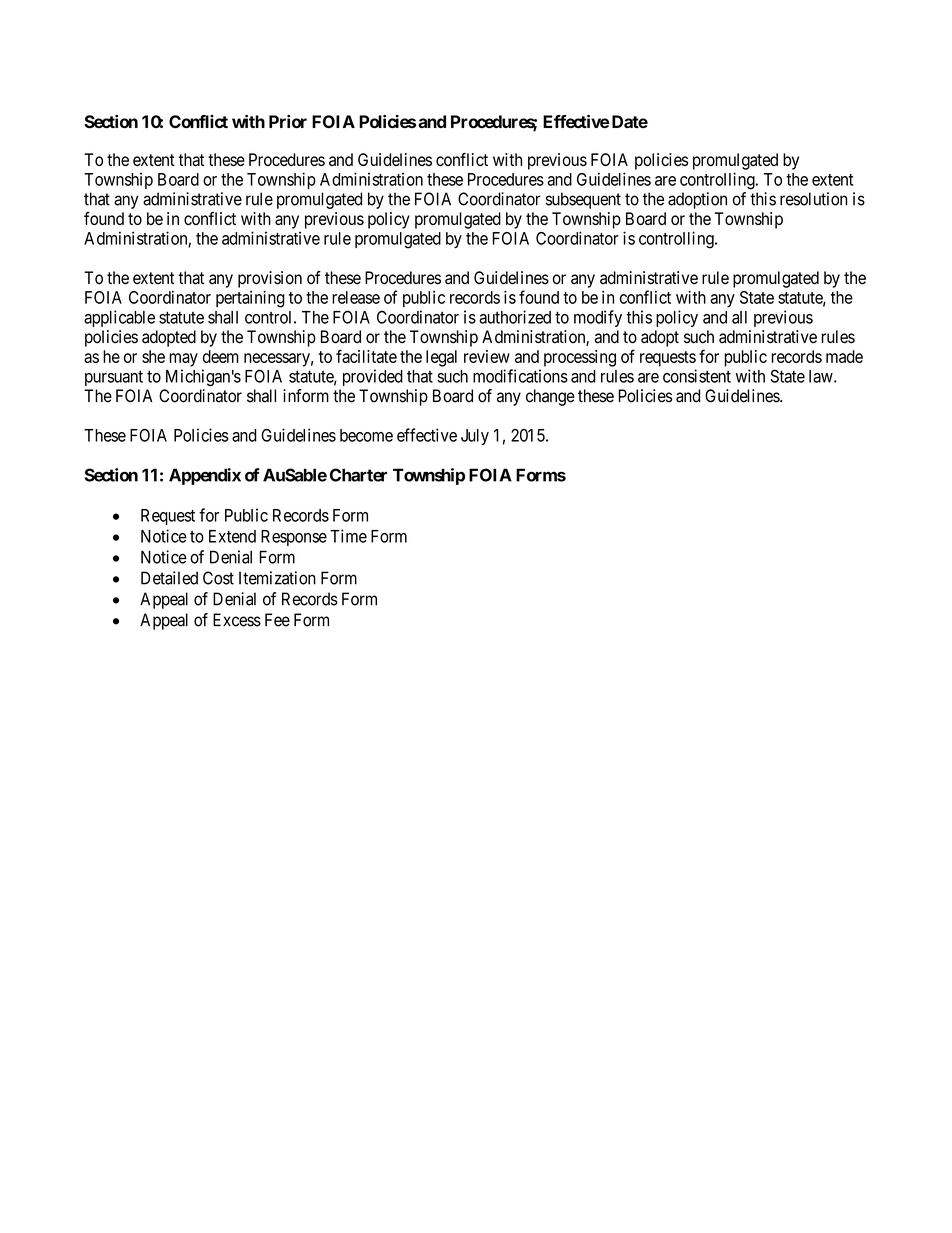 This document has height=1233, width=952. I want to click on authorized, so click(515, 317).
